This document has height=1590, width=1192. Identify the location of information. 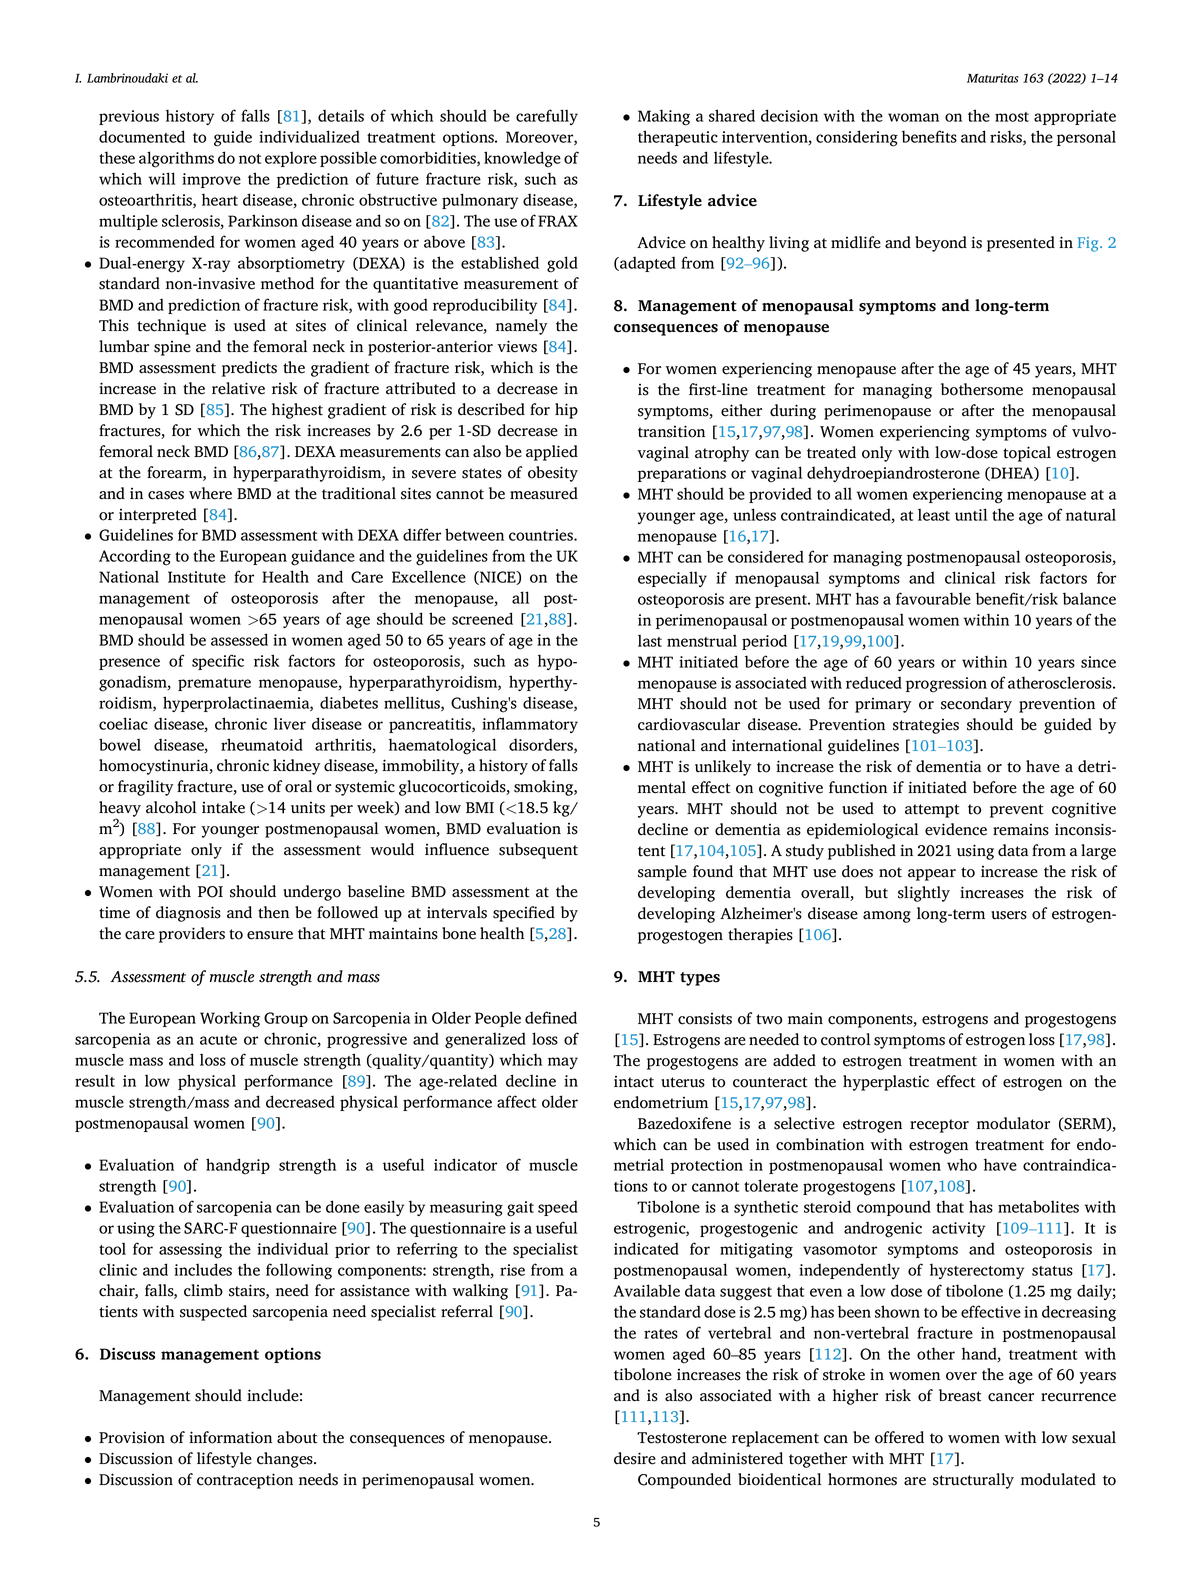
(230, 1437).
